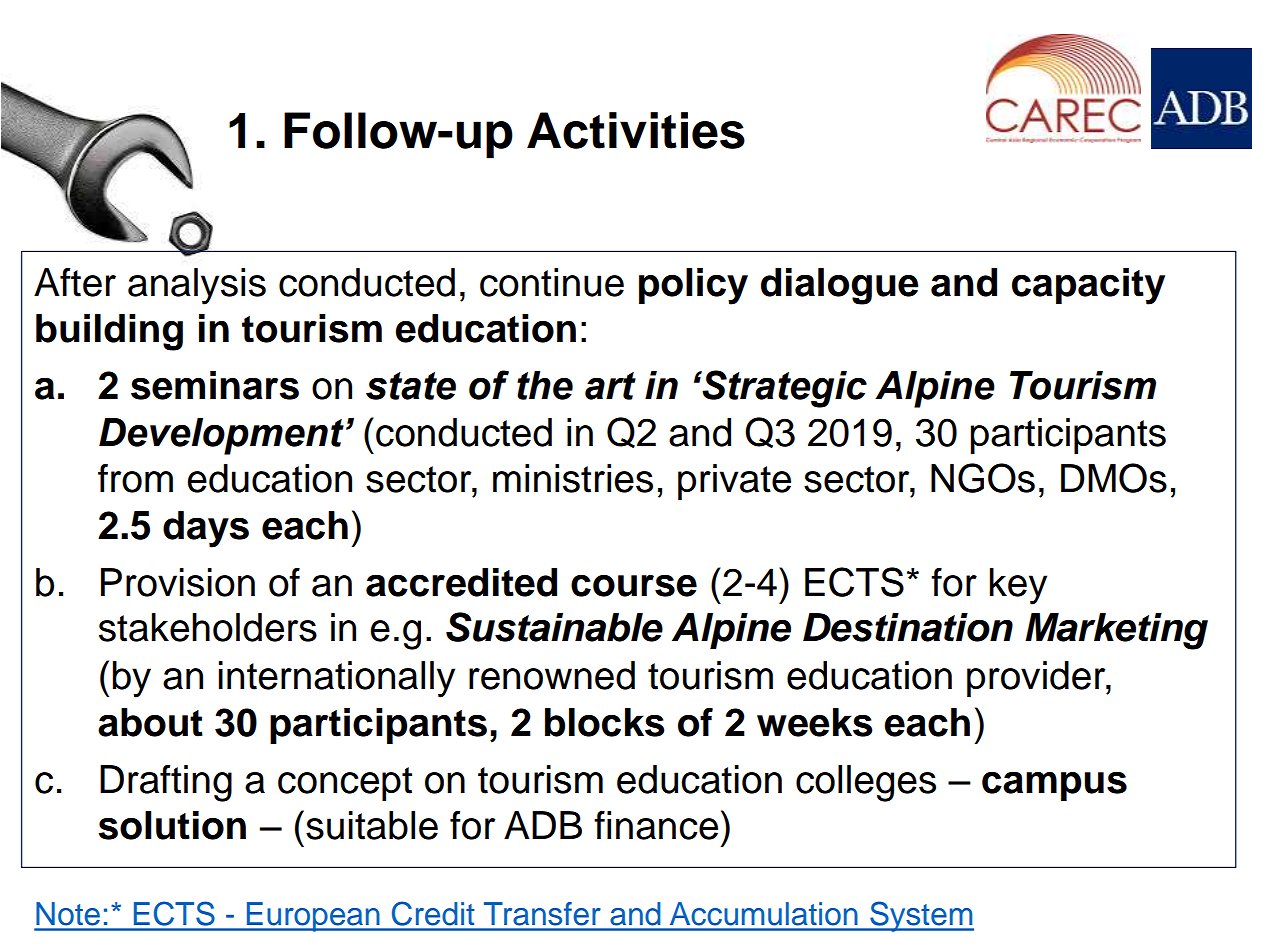  I want to click on building, so click(109, 332).
